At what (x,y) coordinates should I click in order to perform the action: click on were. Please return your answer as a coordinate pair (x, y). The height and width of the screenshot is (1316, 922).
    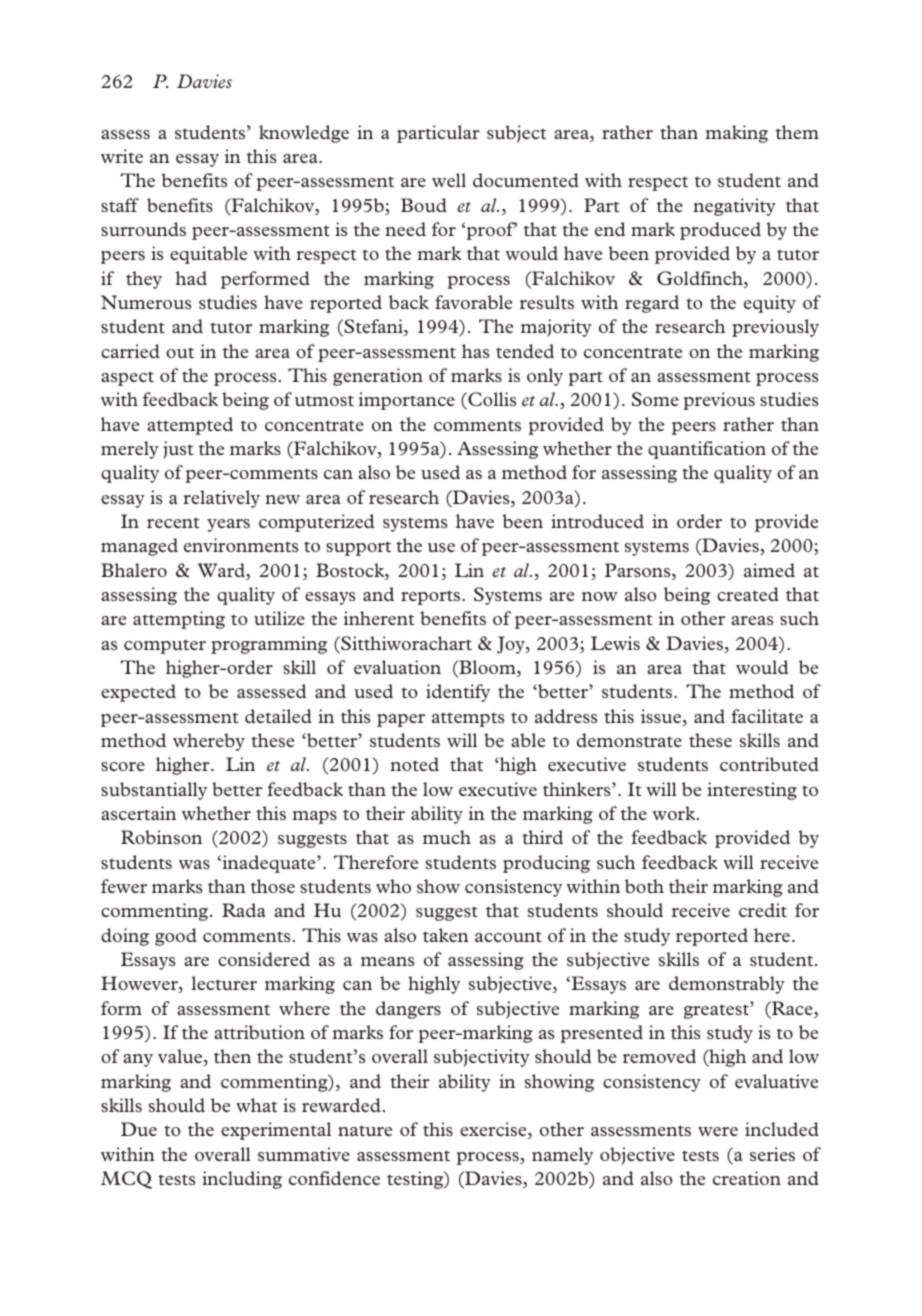
    Looking at the image, I should click on (718, 1131).
